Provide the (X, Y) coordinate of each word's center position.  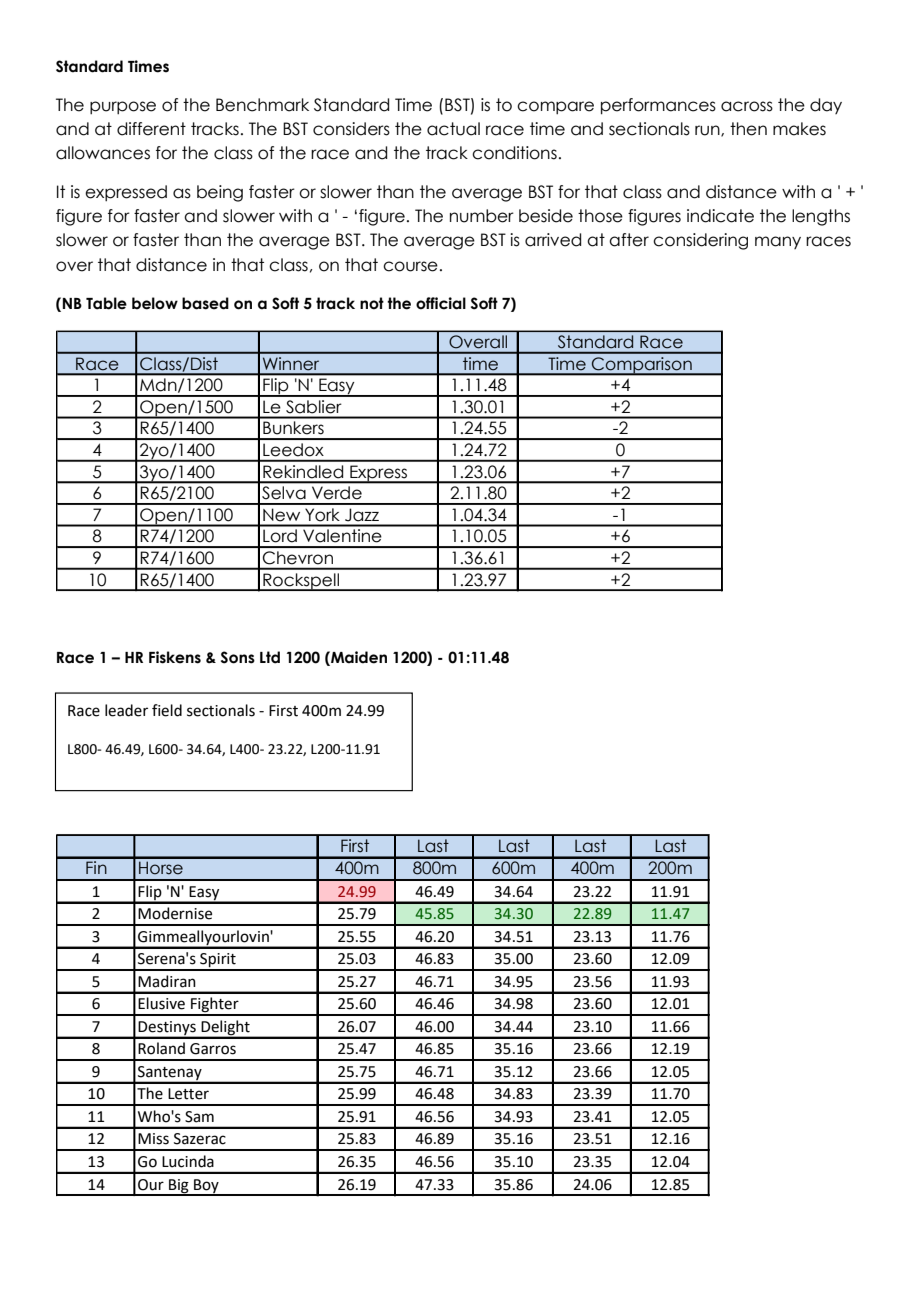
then (748, 129)
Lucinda (188, 1161)
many (778, 242)
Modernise (175, 913)
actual (453, 129)
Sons (238, 657)
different (151, 129)
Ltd (270, 657)
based (205, 303)
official (441, 303)
